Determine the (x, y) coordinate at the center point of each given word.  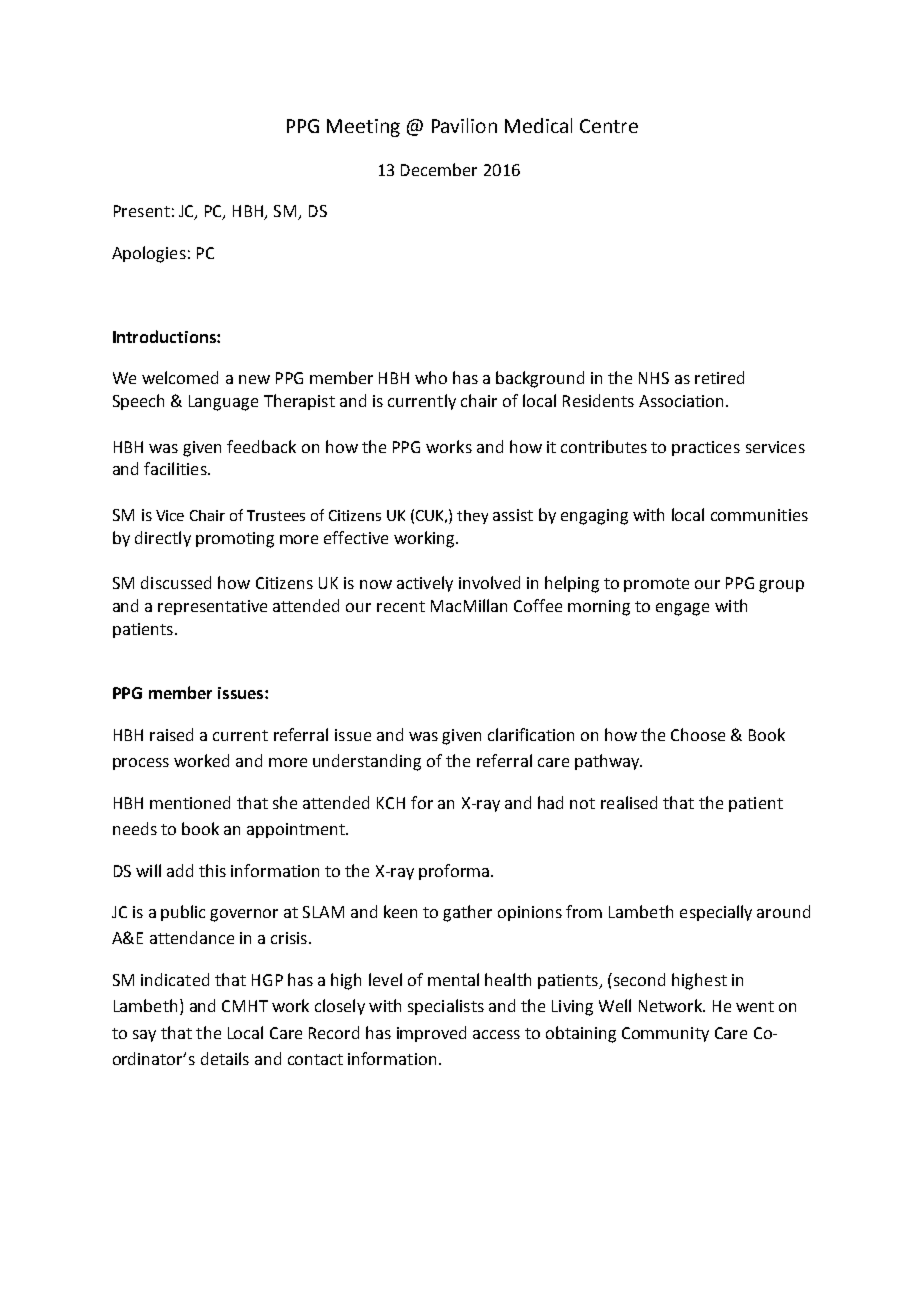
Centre (609, 126)
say (144, 1036)
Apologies (149, 254)
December (439, 169)
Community (665, 1034)
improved (431, 1034)
